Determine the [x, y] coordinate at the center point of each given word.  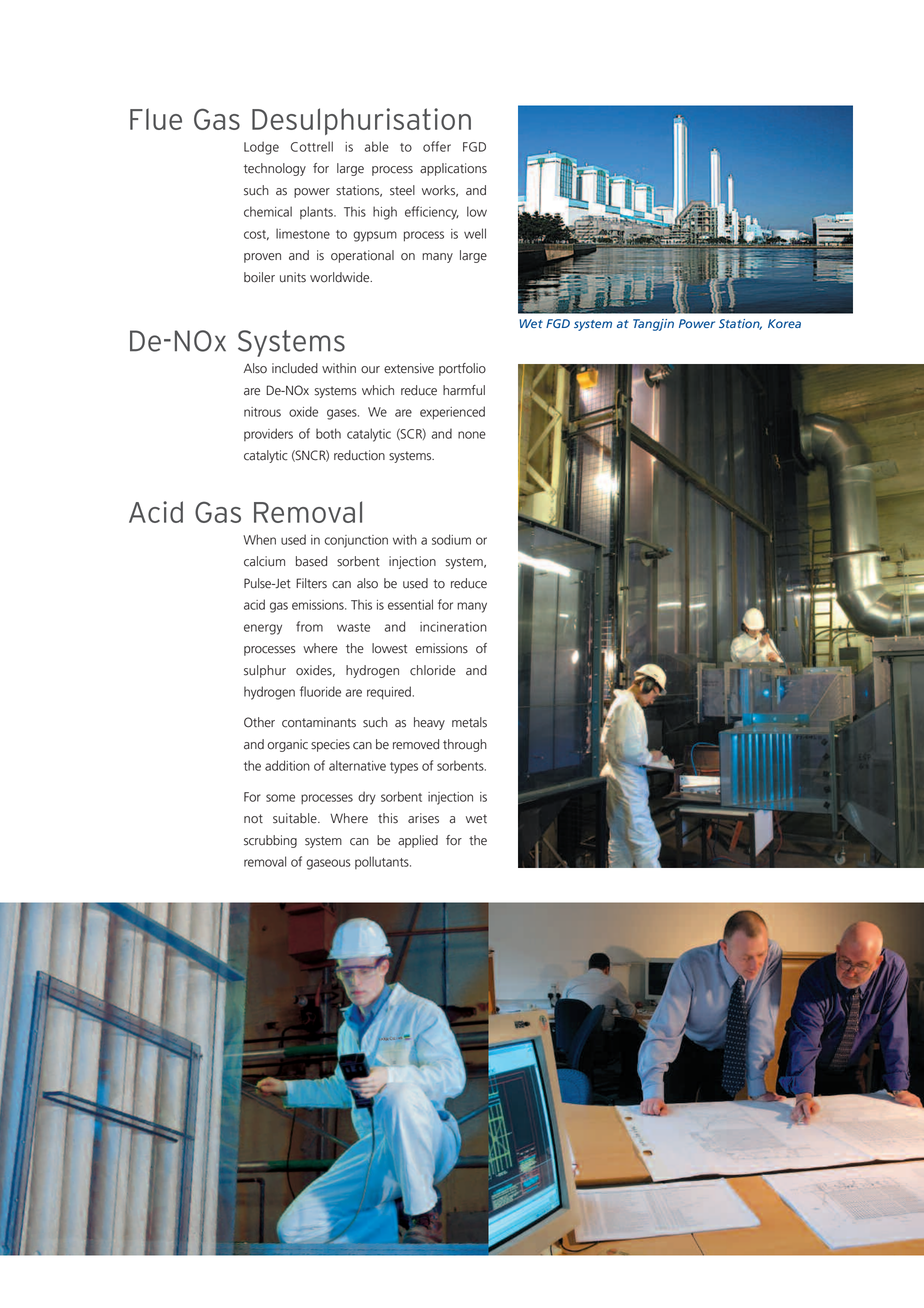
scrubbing [270, 841]
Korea [784, 323]
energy [263, 629]
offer [437, 146]
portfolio [462, 369]
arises [423, 818]
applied [418, 841]
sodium [451, 539]
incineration [453, 627]
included [295, 368]
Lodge [261, 148]
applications [453, 169]
